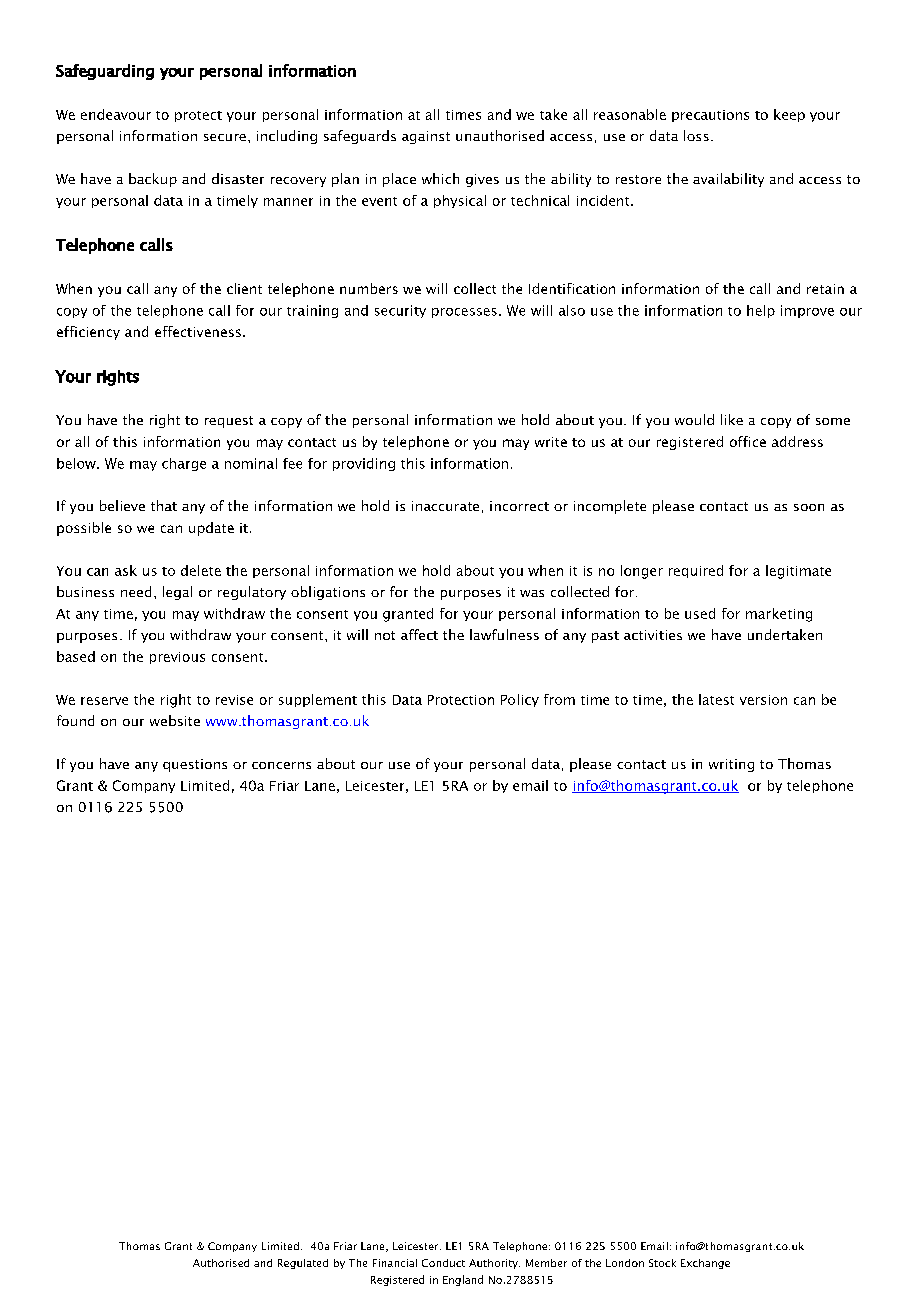 The width and height of the screenshot is (924, 1308). What do you see at coordinates (705, 1264) in the screenshot?
I see `Exchange` at bounding box center [705, 1264].
